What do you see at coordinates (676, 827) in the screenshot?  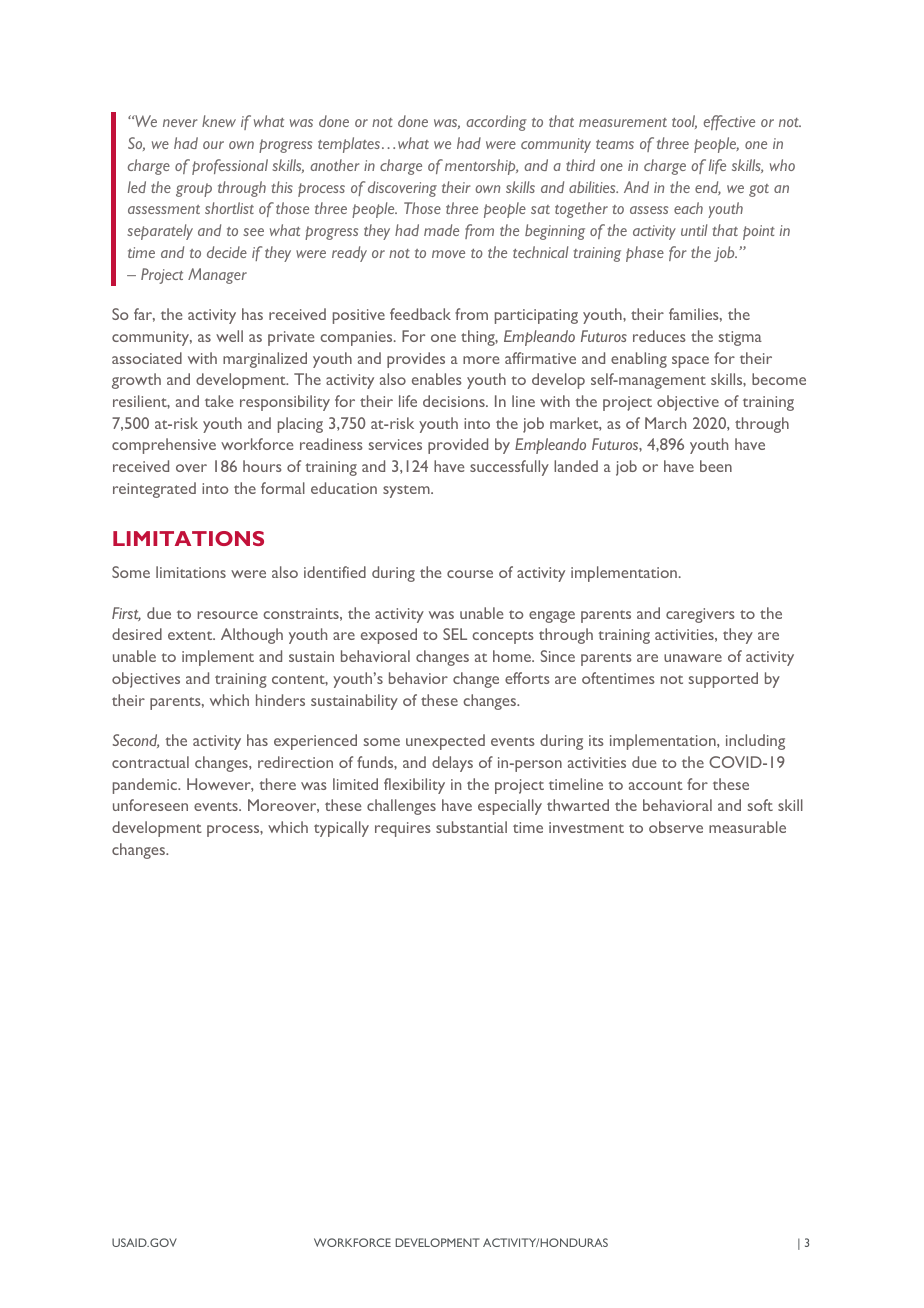 I see `observe` at bounding box center [676, 827].
